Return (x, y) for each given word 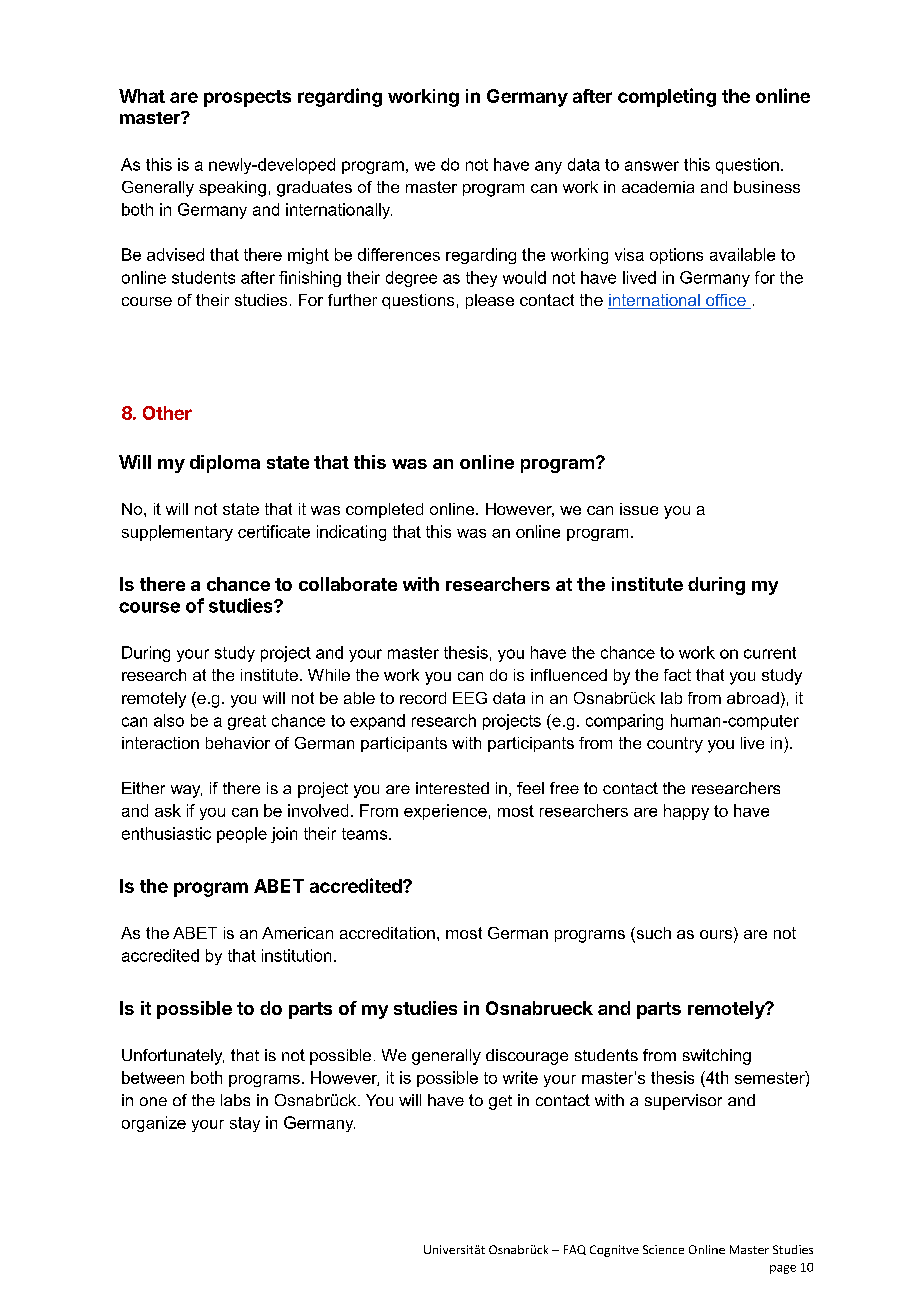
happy (686, 812)
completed (384, 510)
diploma (225, 464)
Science (663, 1249)
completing (667, 97)
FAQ (575, 1250)
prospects (247, 98)
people (242, 835)
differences (399, 254)
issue (639, 509)
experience (445, 812)
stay (245, 1124)
